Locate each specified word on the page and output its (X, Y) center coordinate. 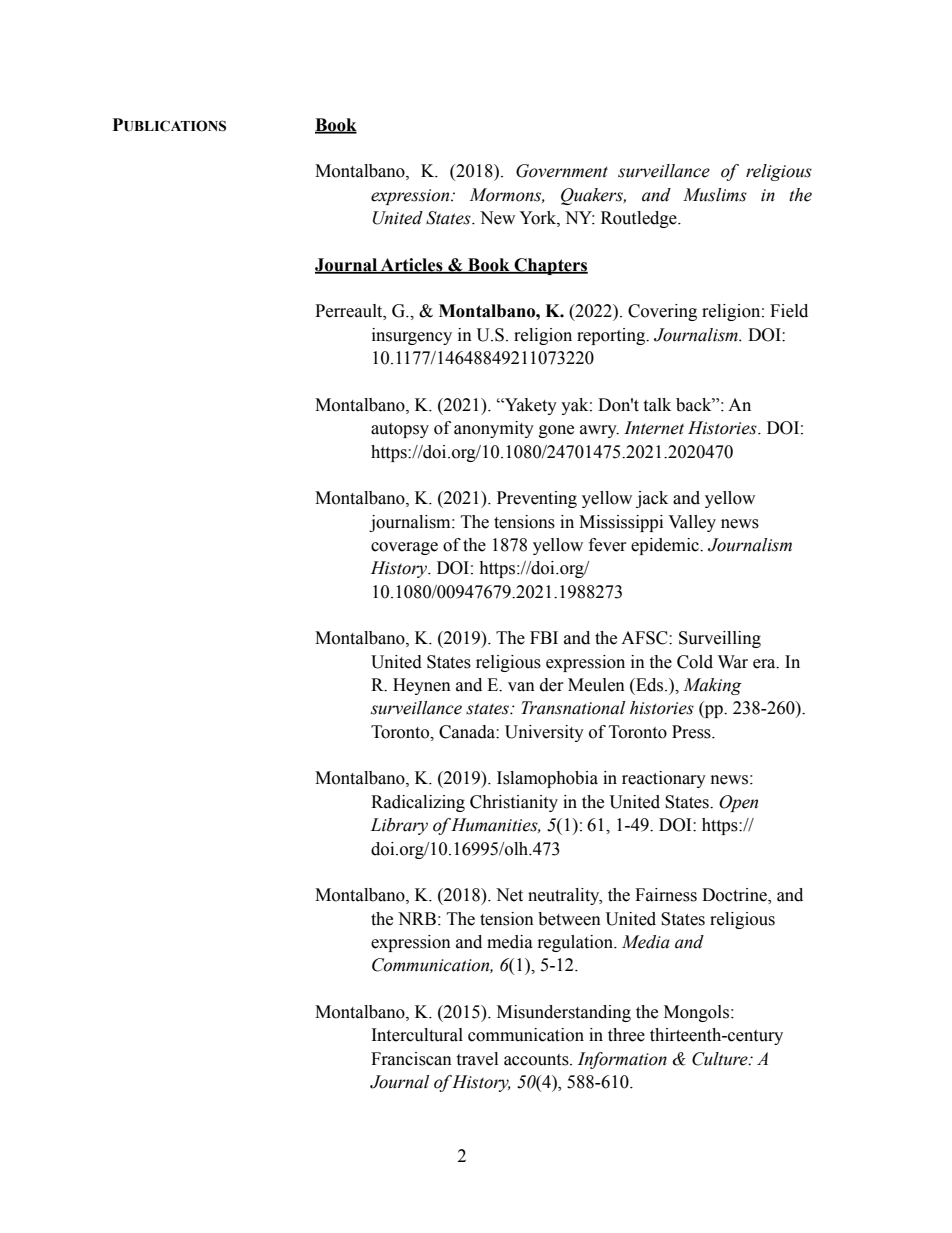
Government (562, 171)
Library (399, 826)
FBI (544, 637)
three (626, 1035)
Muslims (715, 195)
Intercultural (417, 1035)
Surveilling (720, 639)
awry (599, 431)
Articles (412, 265)
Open (738, 803)
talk (657, 405)
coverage (404, 548)
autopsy (400, 430)
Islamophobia (547, 779)
